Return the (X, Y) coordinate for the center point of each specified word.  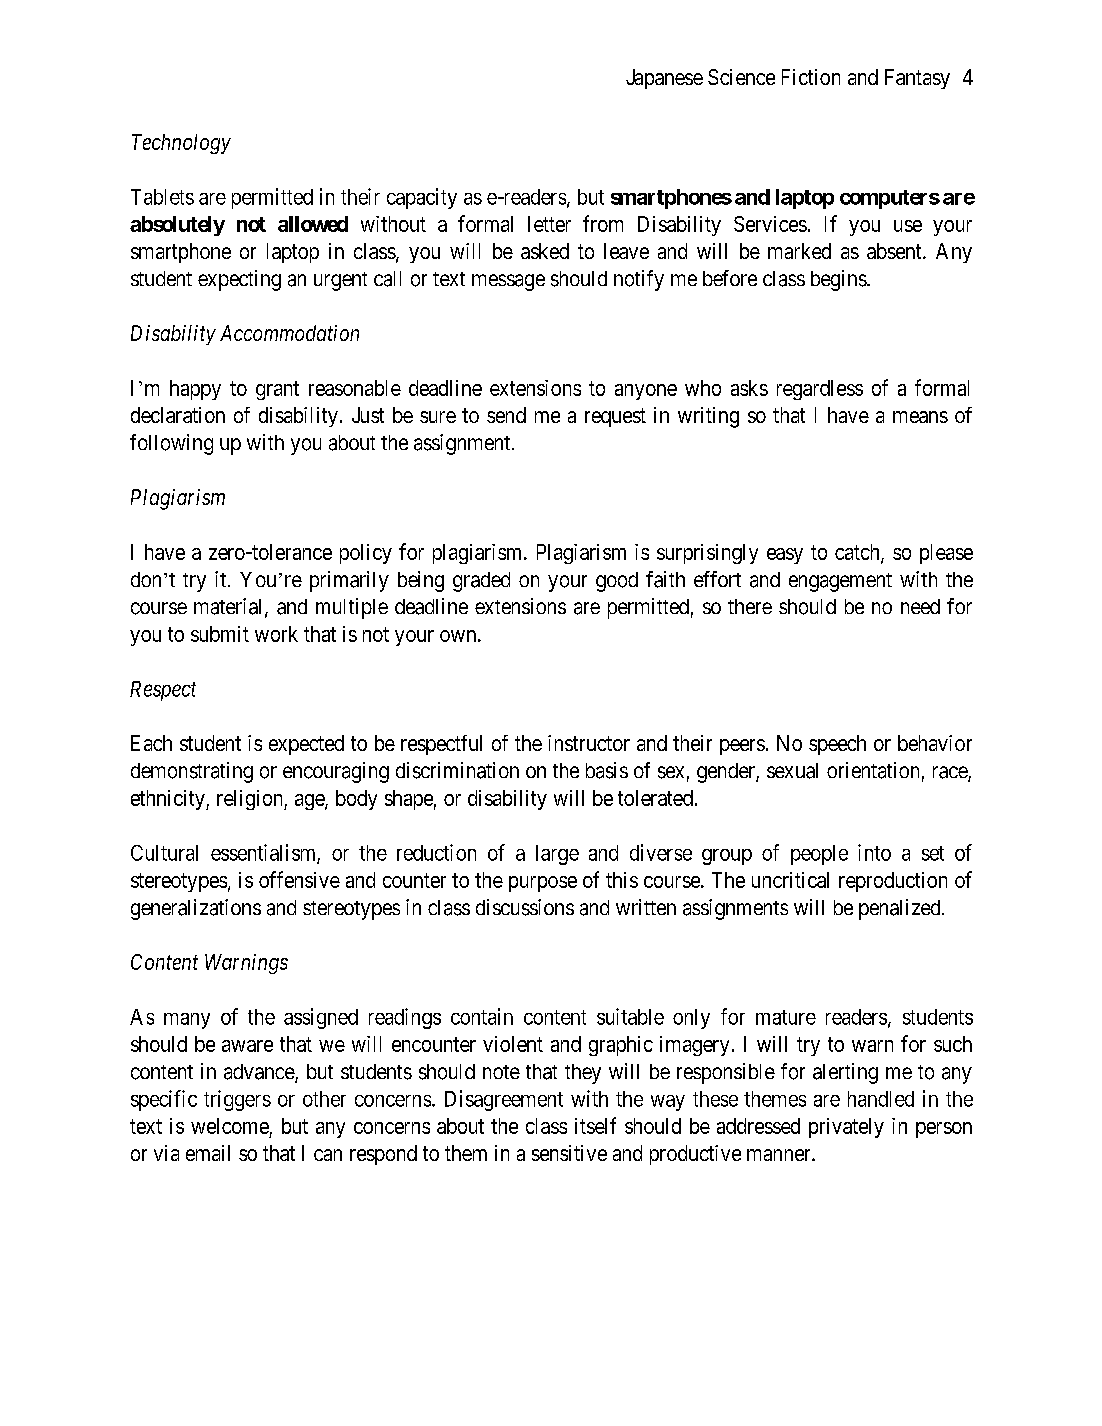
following (171, 444)
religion (251, 800)
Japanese (664, 79)
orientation (873, 770)
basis (607, 770)
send (506, 415)
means (920, 417)
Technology (181, 144)
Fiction (811, 77)
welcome (230, 1126)
